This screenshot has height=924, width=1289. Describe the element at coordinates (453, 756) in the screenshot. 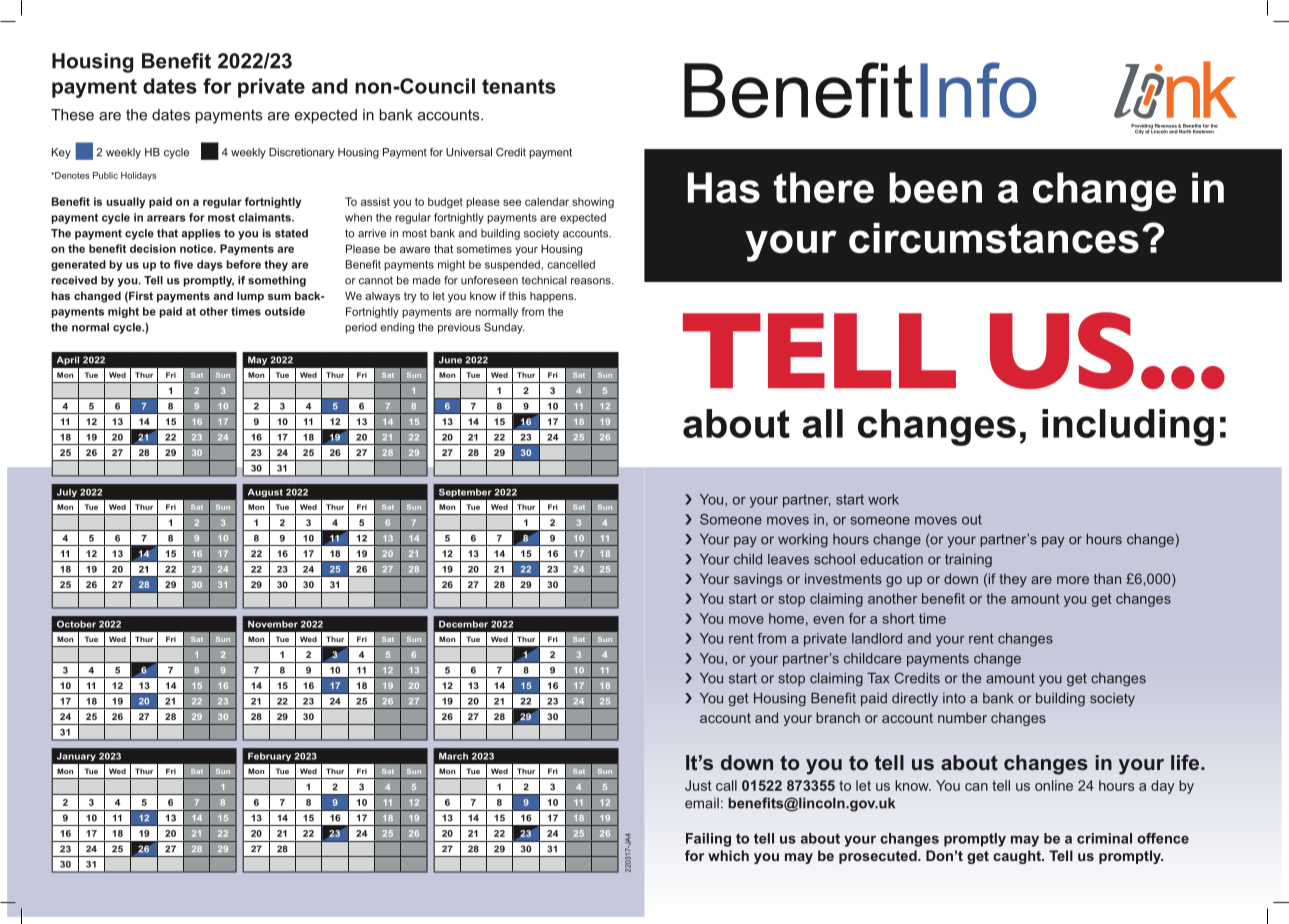

I see `March` at that location.
